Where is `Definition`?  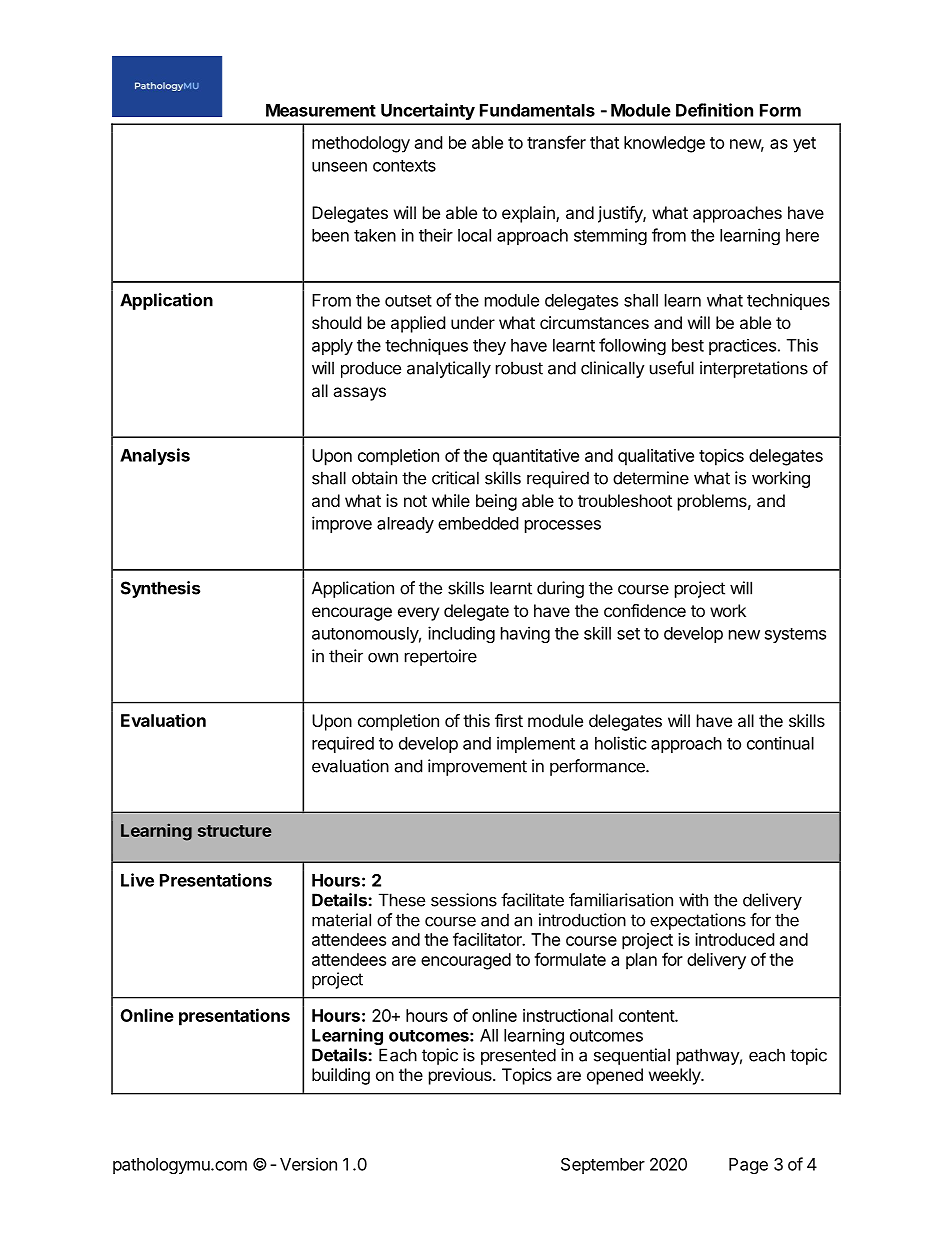 Definition is located at coordinates (714, 110).
